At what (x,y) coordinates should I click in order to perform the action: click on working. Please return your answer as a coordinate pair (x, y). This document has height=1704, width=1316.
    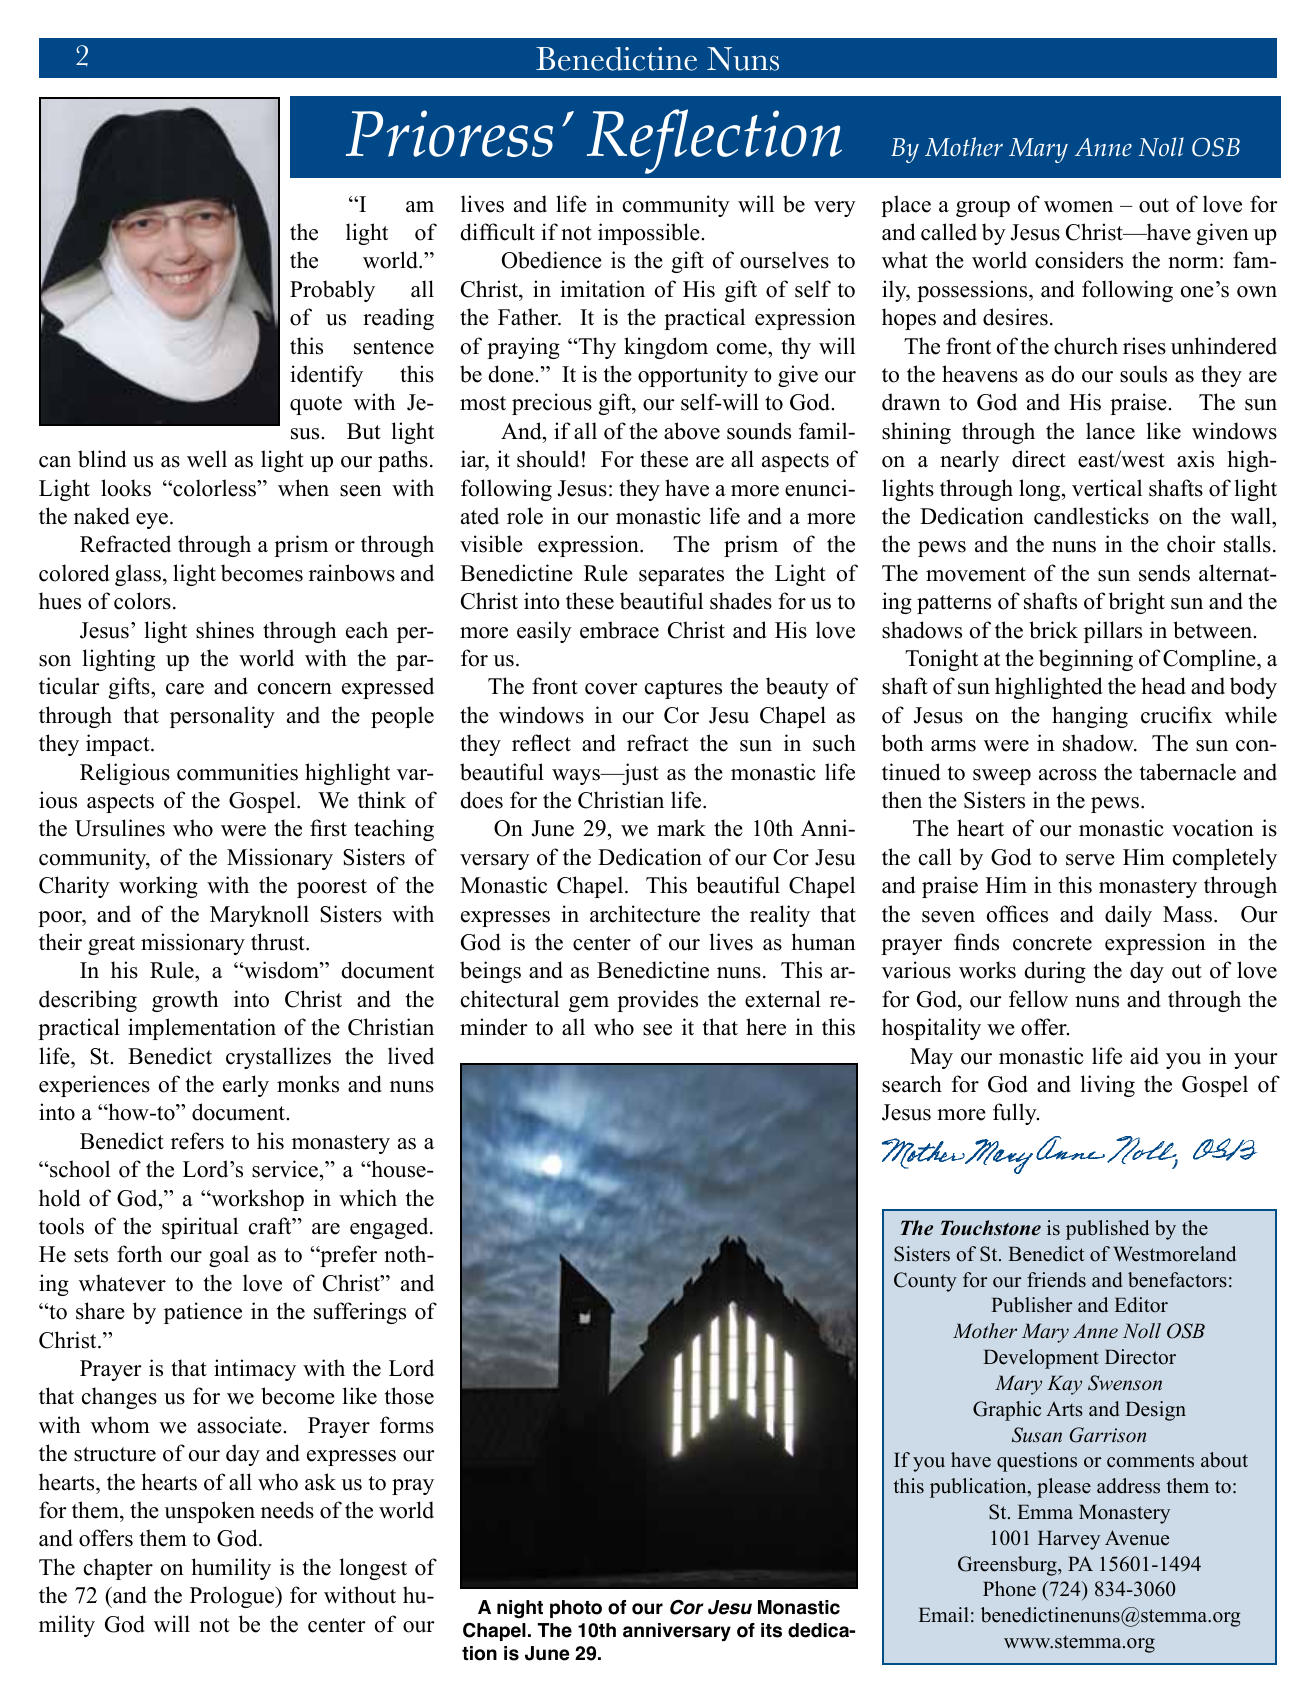
    Looking at the image, I should click on (158, 887).
